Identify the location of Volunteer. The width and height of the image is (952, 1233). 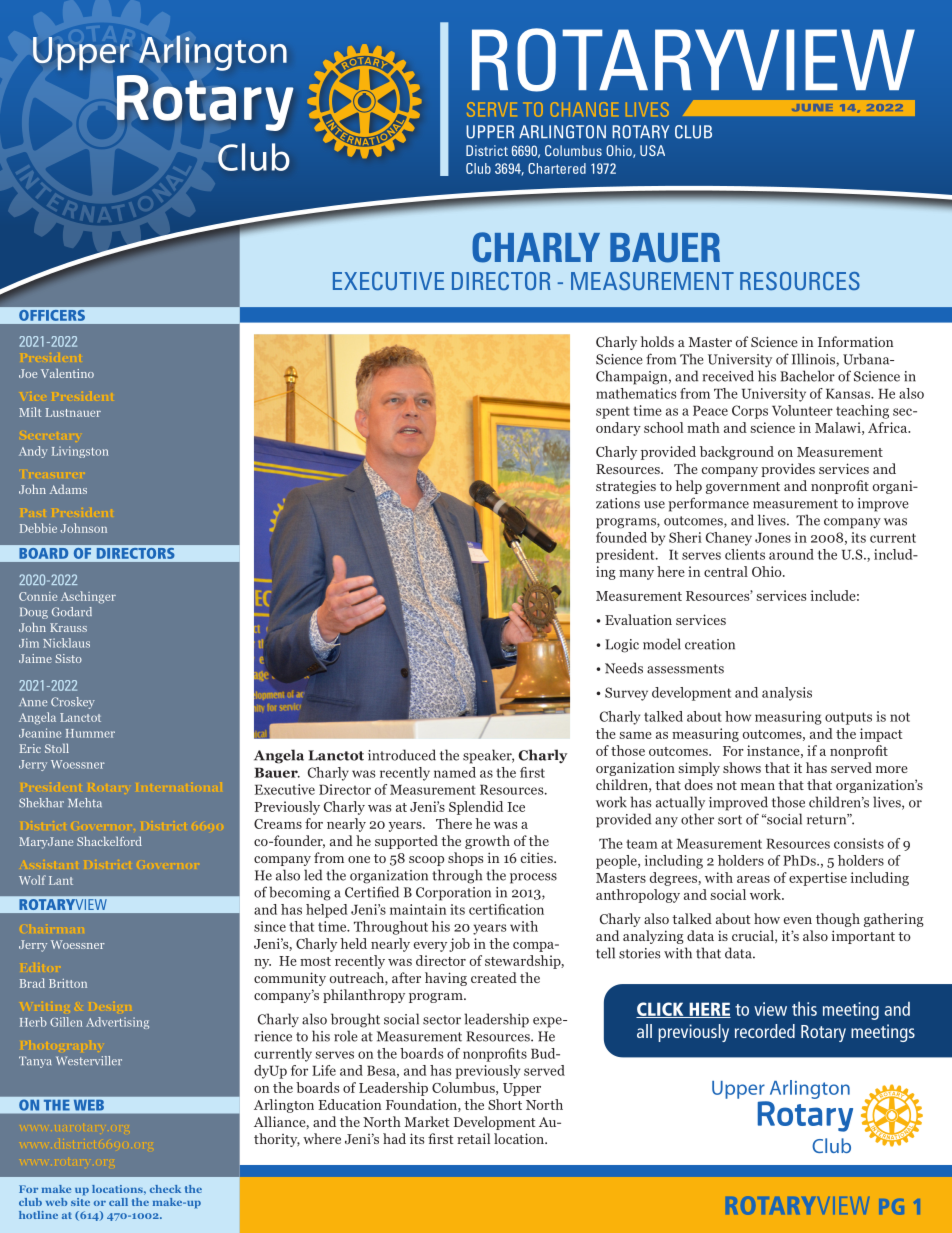
(802, 410).
